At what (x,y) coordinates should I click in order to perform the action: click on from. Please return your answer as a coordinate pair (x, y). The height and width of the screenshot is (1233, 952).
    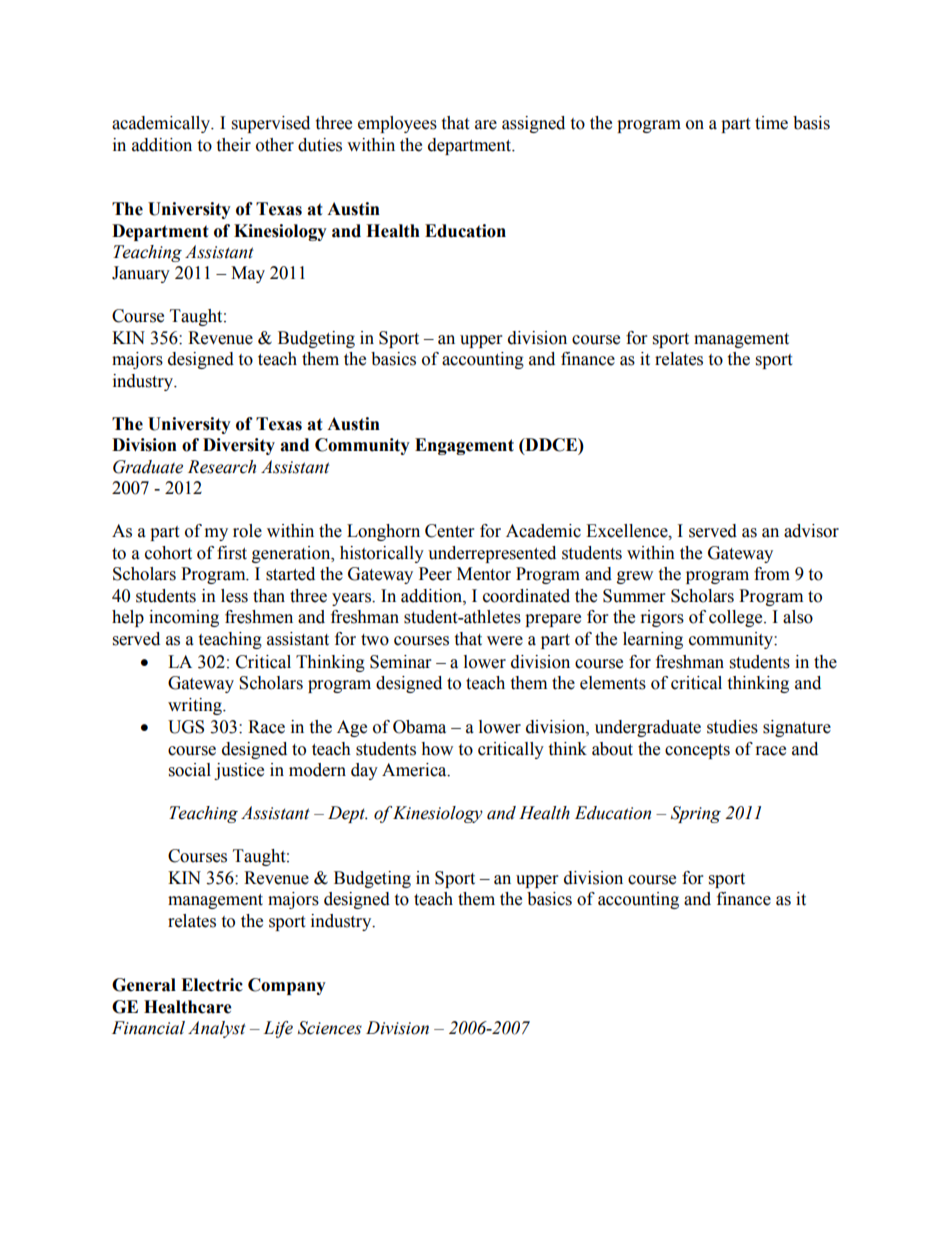
    Looking at the image, I should click on (772, 574).
